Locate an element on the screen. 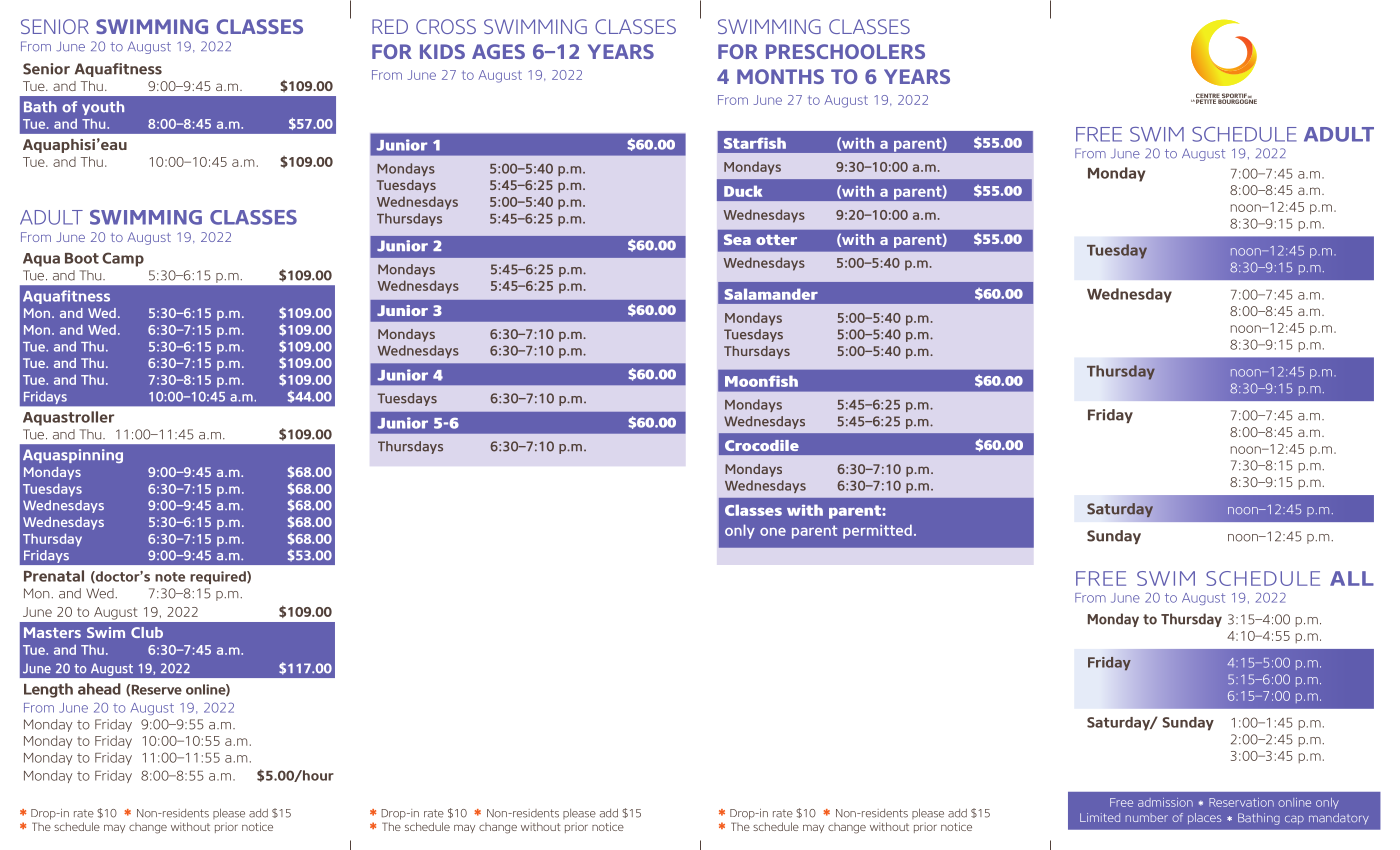 The image size is (1400, 850). note is located at coordinates (170, 577).
